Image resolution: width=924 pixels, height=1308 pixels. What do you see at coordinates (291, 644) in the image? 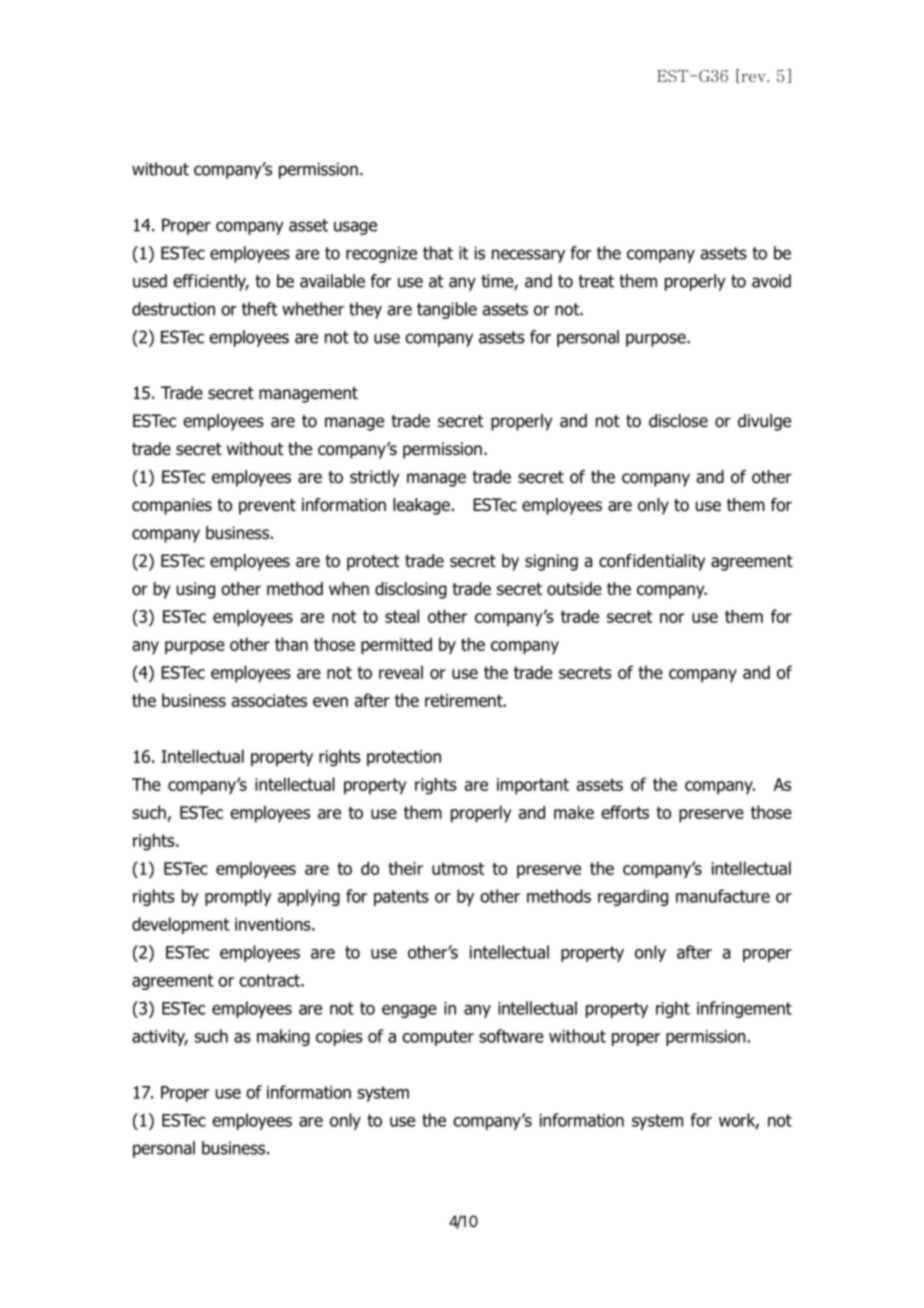
I see `than` at bounding box center [291, 644].
